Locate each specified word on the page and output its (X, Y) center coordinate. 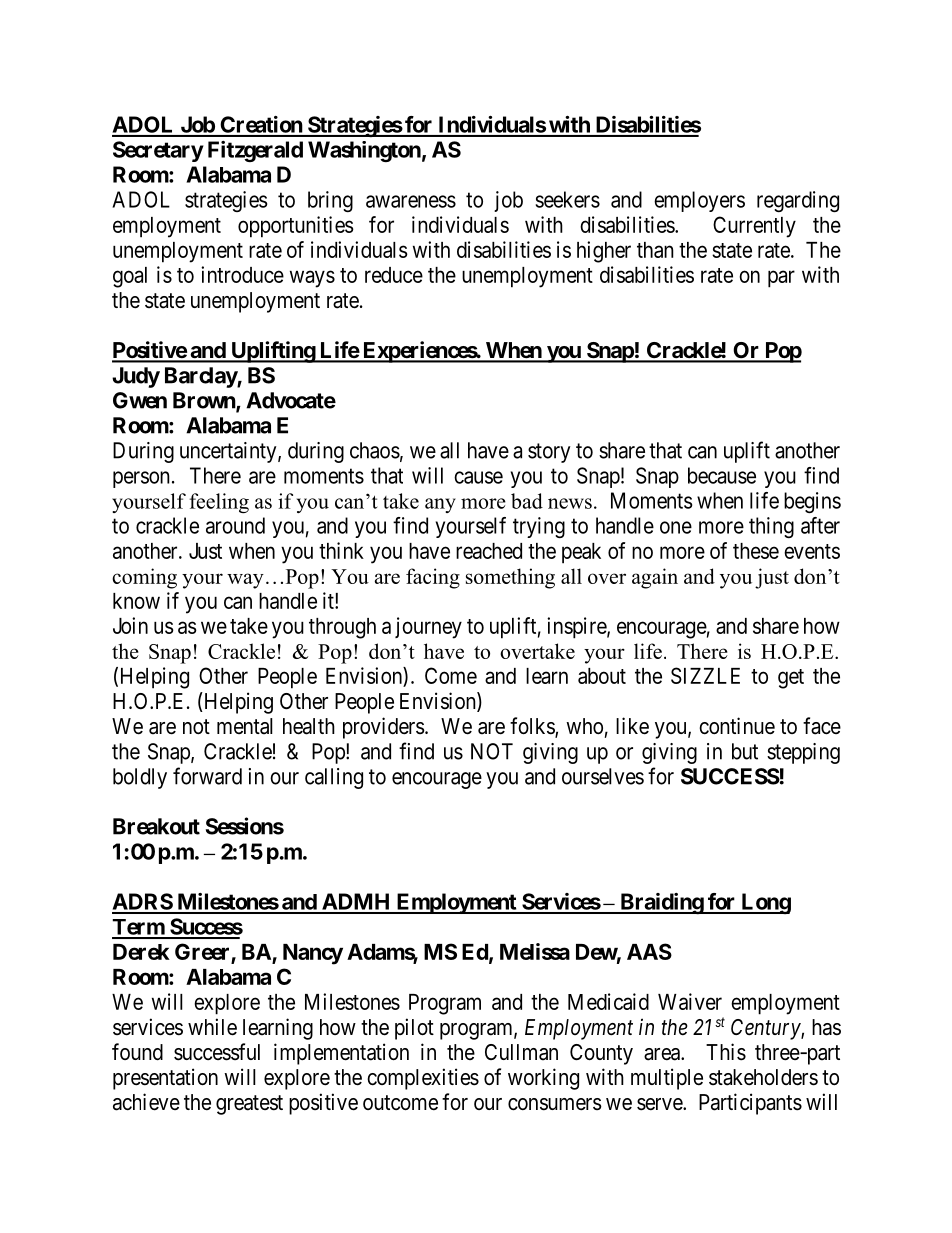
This (726, 1052)
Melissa (535, 951)
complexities (423, 1079)
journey (428, 628)
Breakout (156, 826)
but (745, 751)
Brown (205, 401)
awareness (411, 201)
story (549, 453)
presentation (165, 1079)
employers (699, 201)
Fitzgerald (255, 151)
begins (812, 502)
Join (130, 625)
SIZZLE (705, 675)
